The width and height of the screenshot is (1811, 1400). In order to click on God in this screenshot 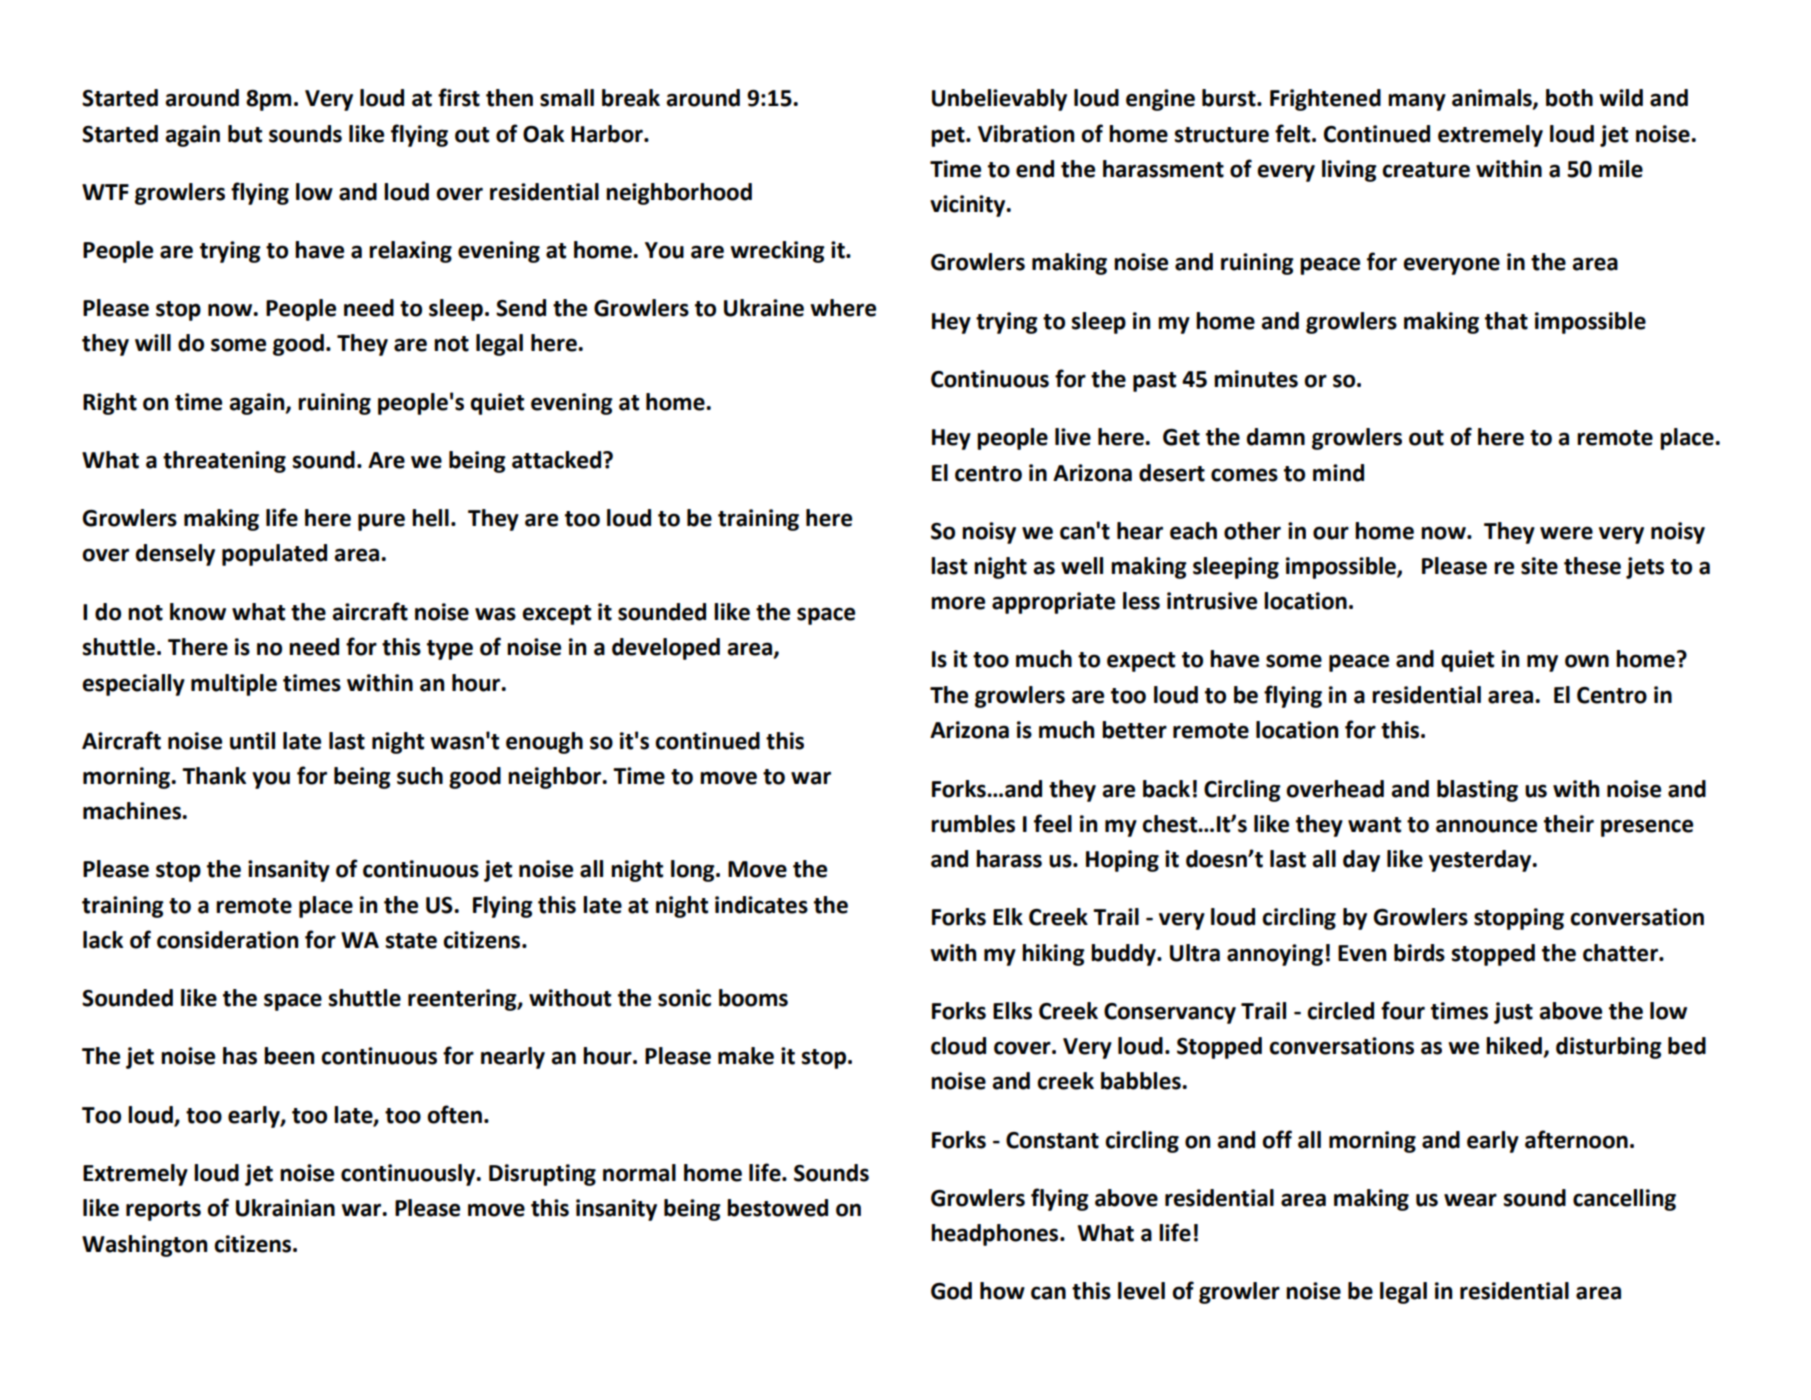, I will do `click(951, 1291)`.
